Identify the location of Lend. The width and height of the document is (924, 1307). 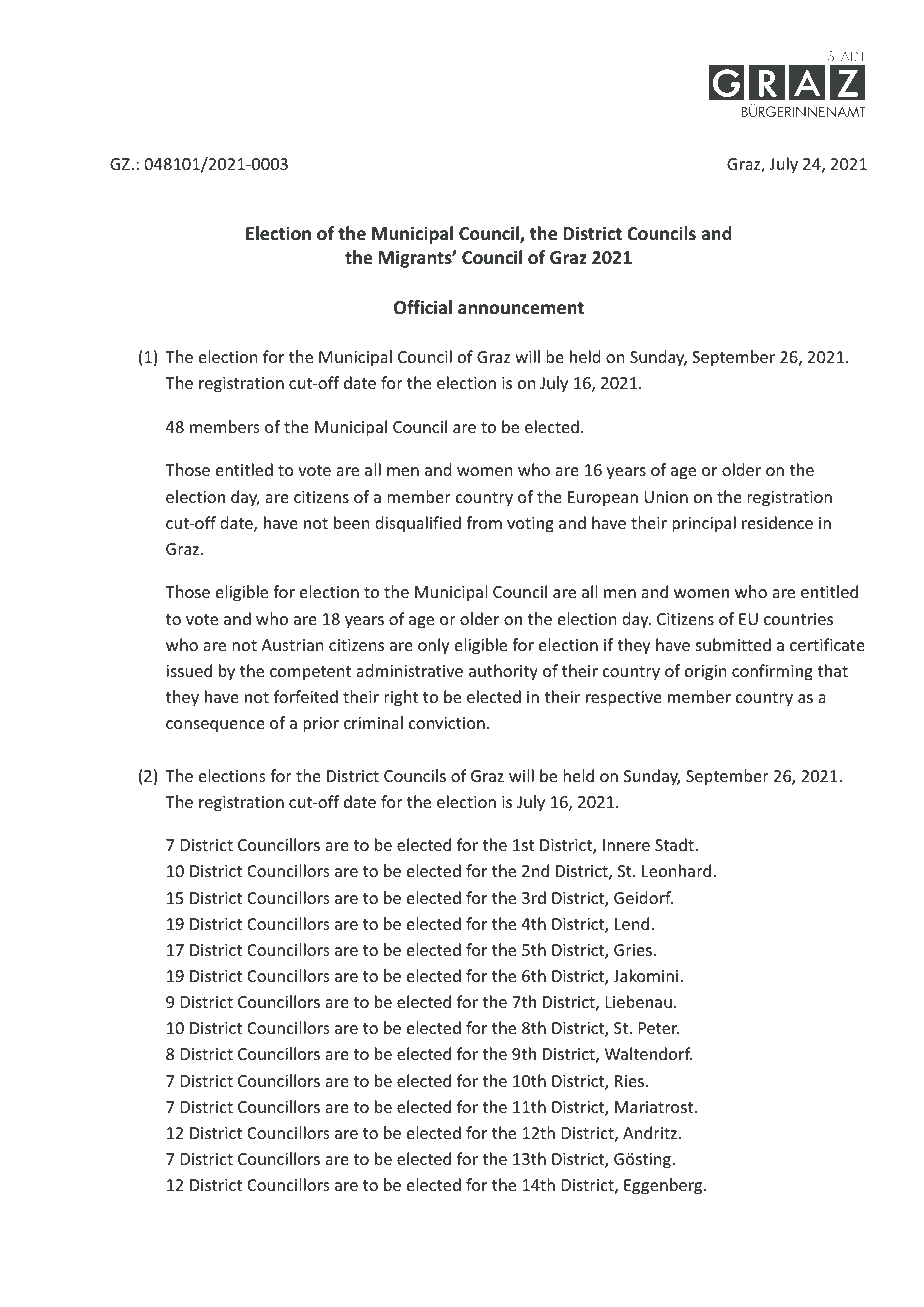
(632, 923).
